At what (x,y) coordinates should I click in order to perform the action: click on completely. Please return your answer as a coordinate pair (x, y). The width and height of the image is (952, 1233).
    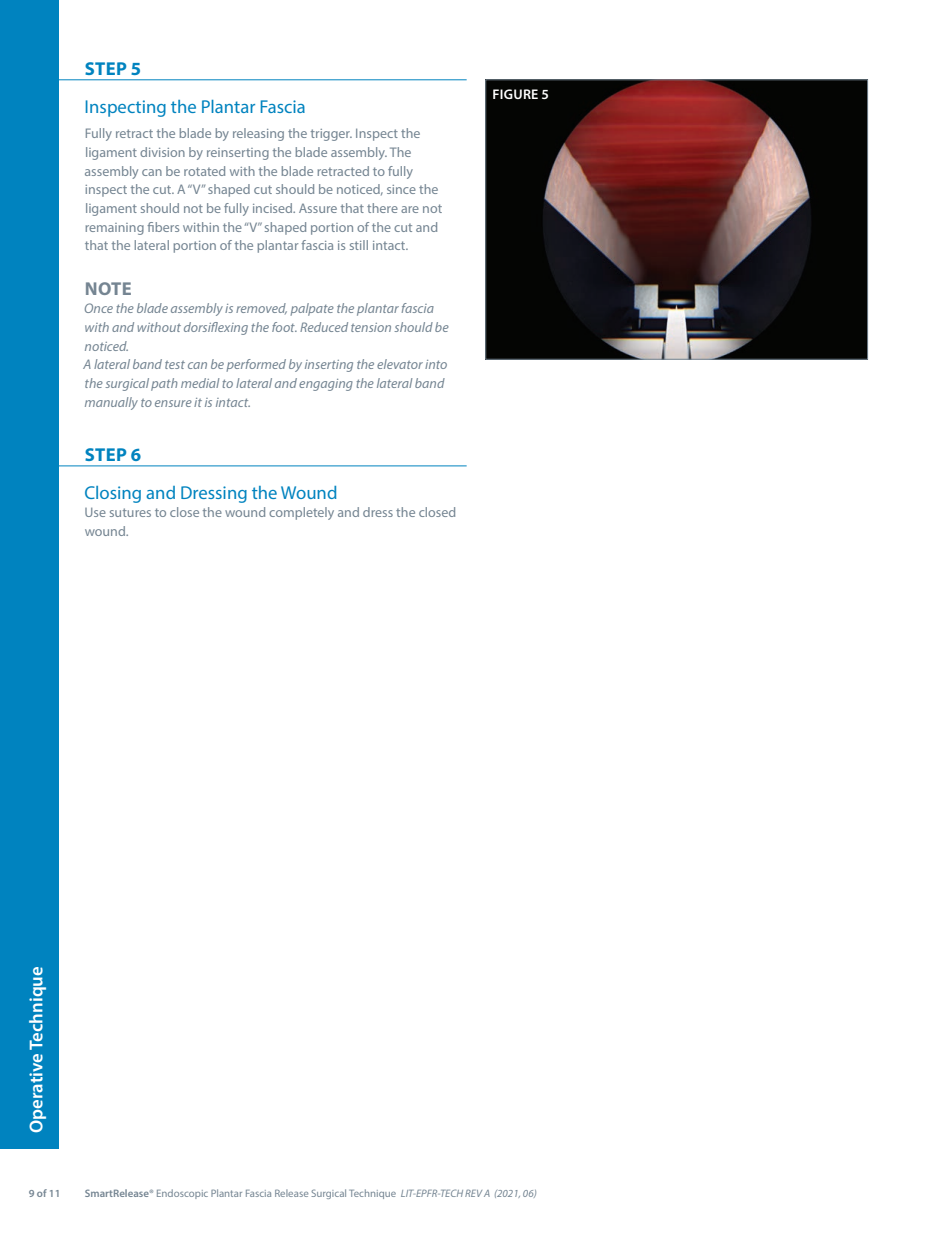
    Looking at the image, I should click on (301, 513).
